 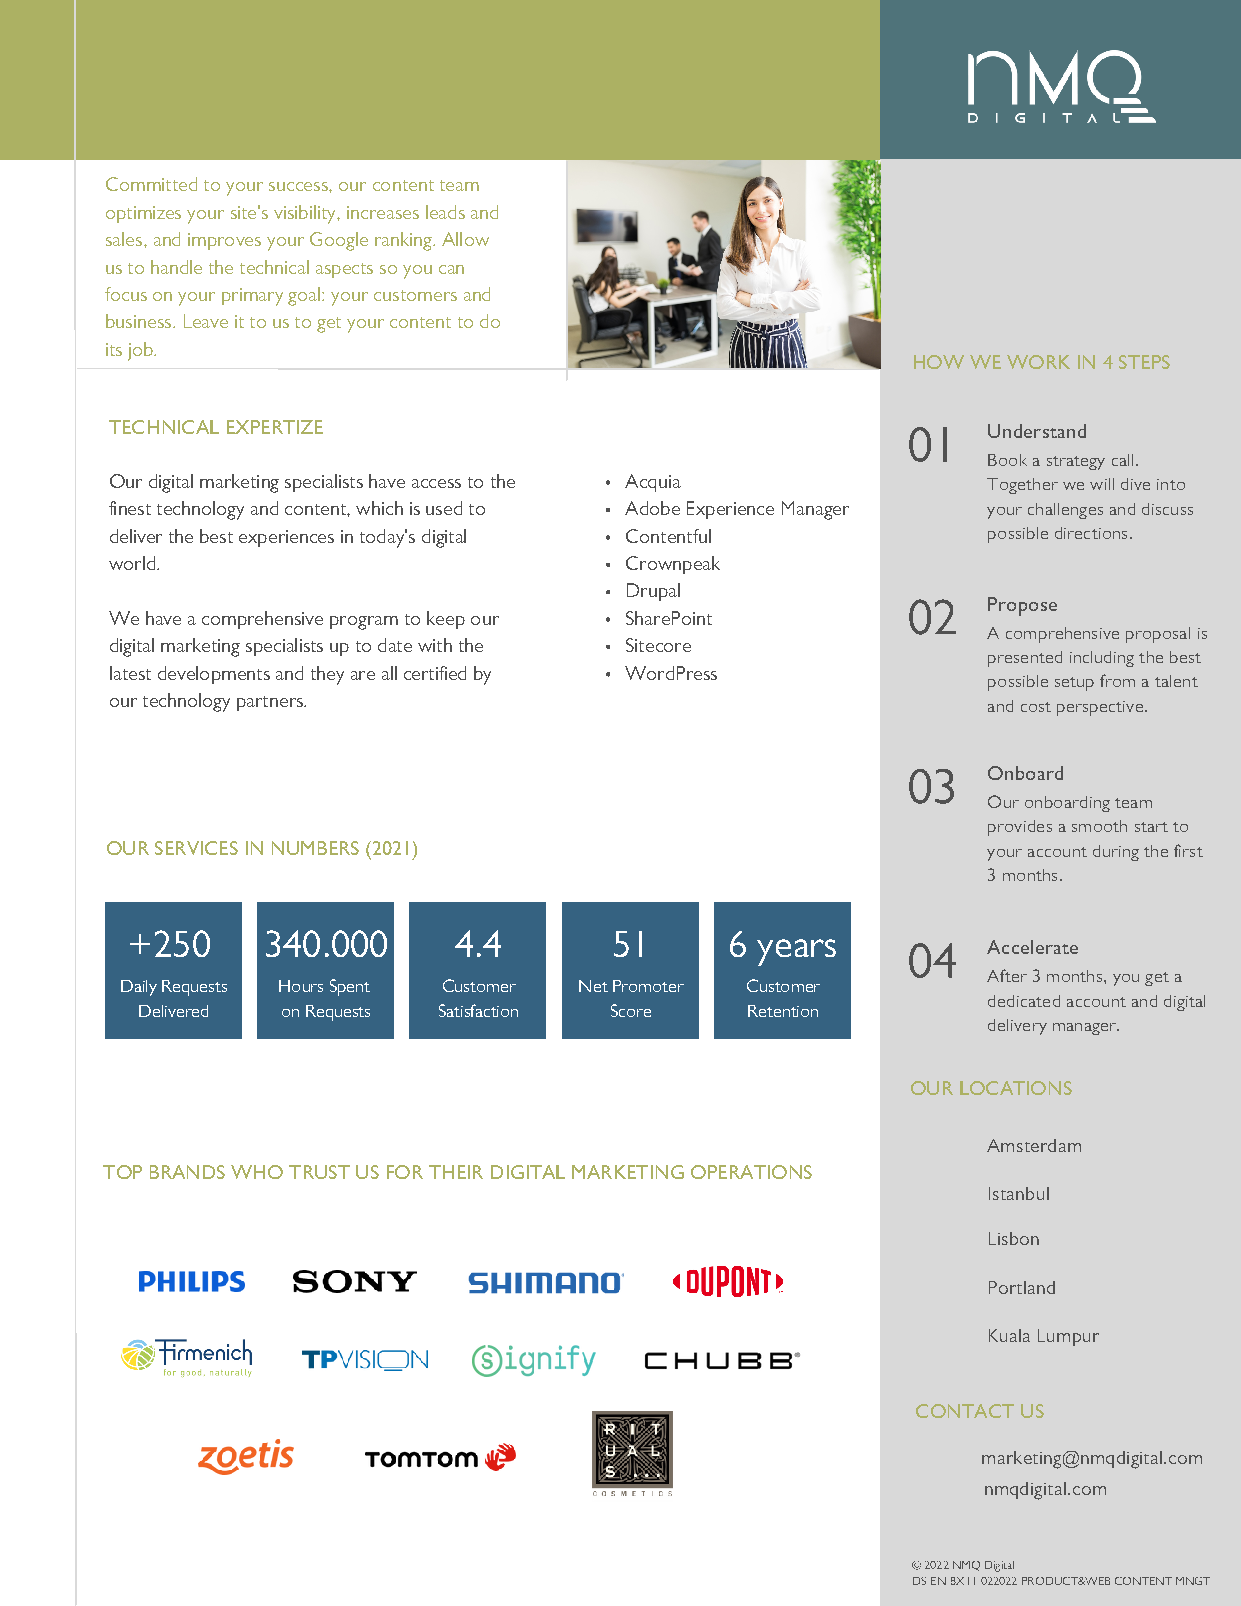 What do you see at coordinates (465, 239) in the image?
I see `Allow` at bounding box center [465, 239].
